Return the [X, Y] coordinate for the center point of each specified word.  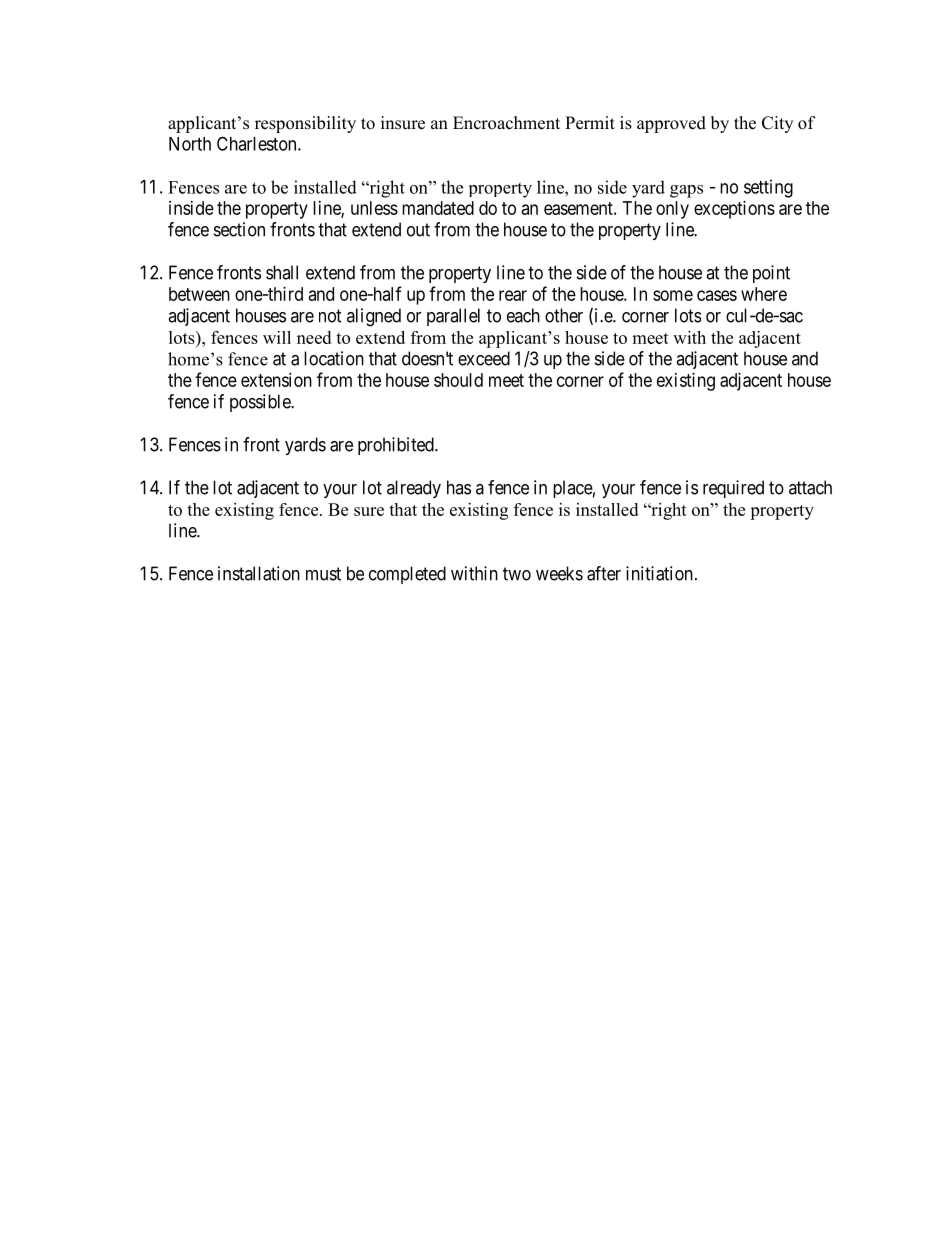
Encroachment [506, 123]
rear [513, 295]
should [458, 380]
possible [261, 403]
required [733, 489]
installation [259, 573]
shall [282, 272]
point [771, 274]
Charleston [258, 143]
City [777, 124]
